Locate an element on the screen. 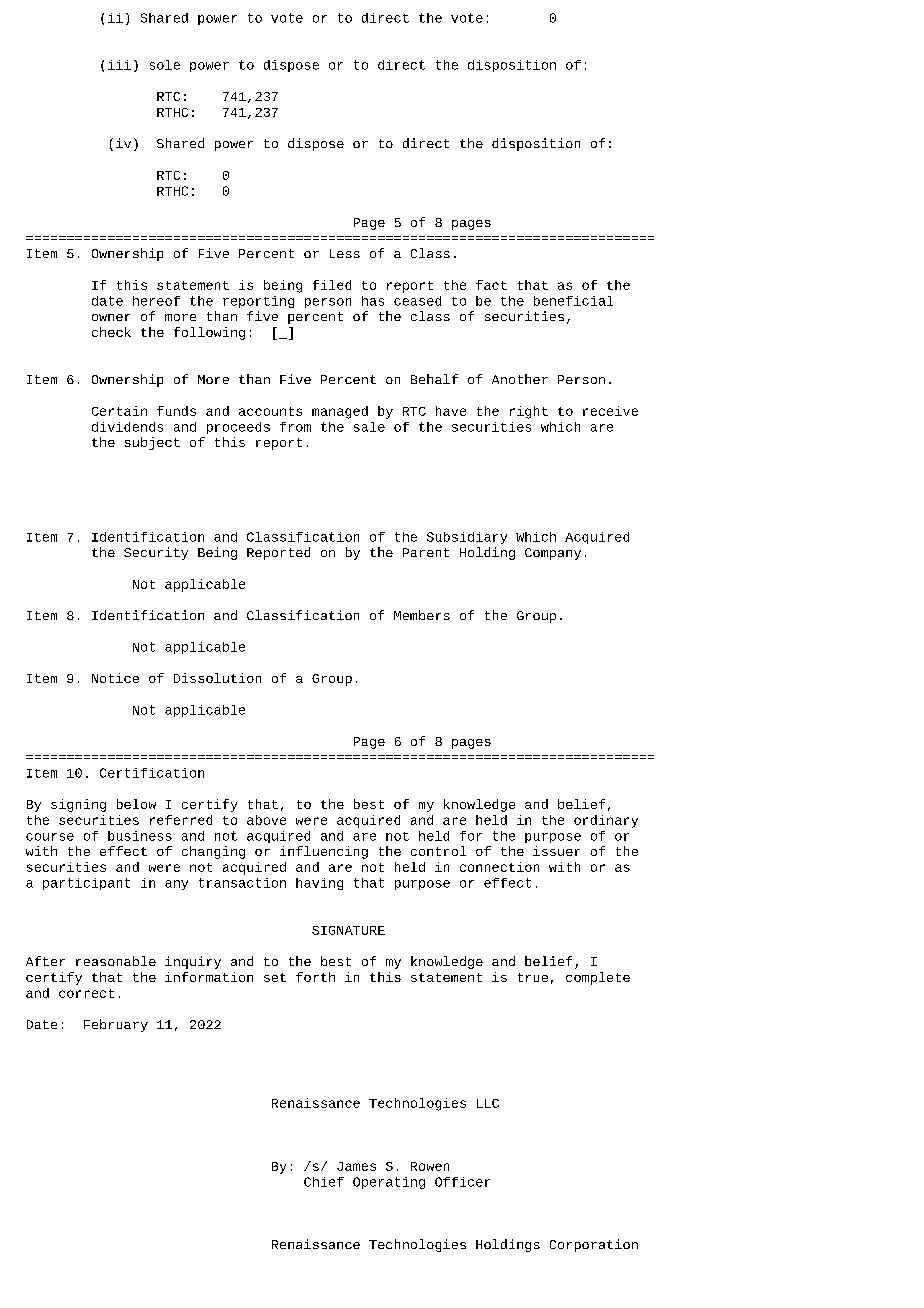  from is located at coordinates (295, 427).
